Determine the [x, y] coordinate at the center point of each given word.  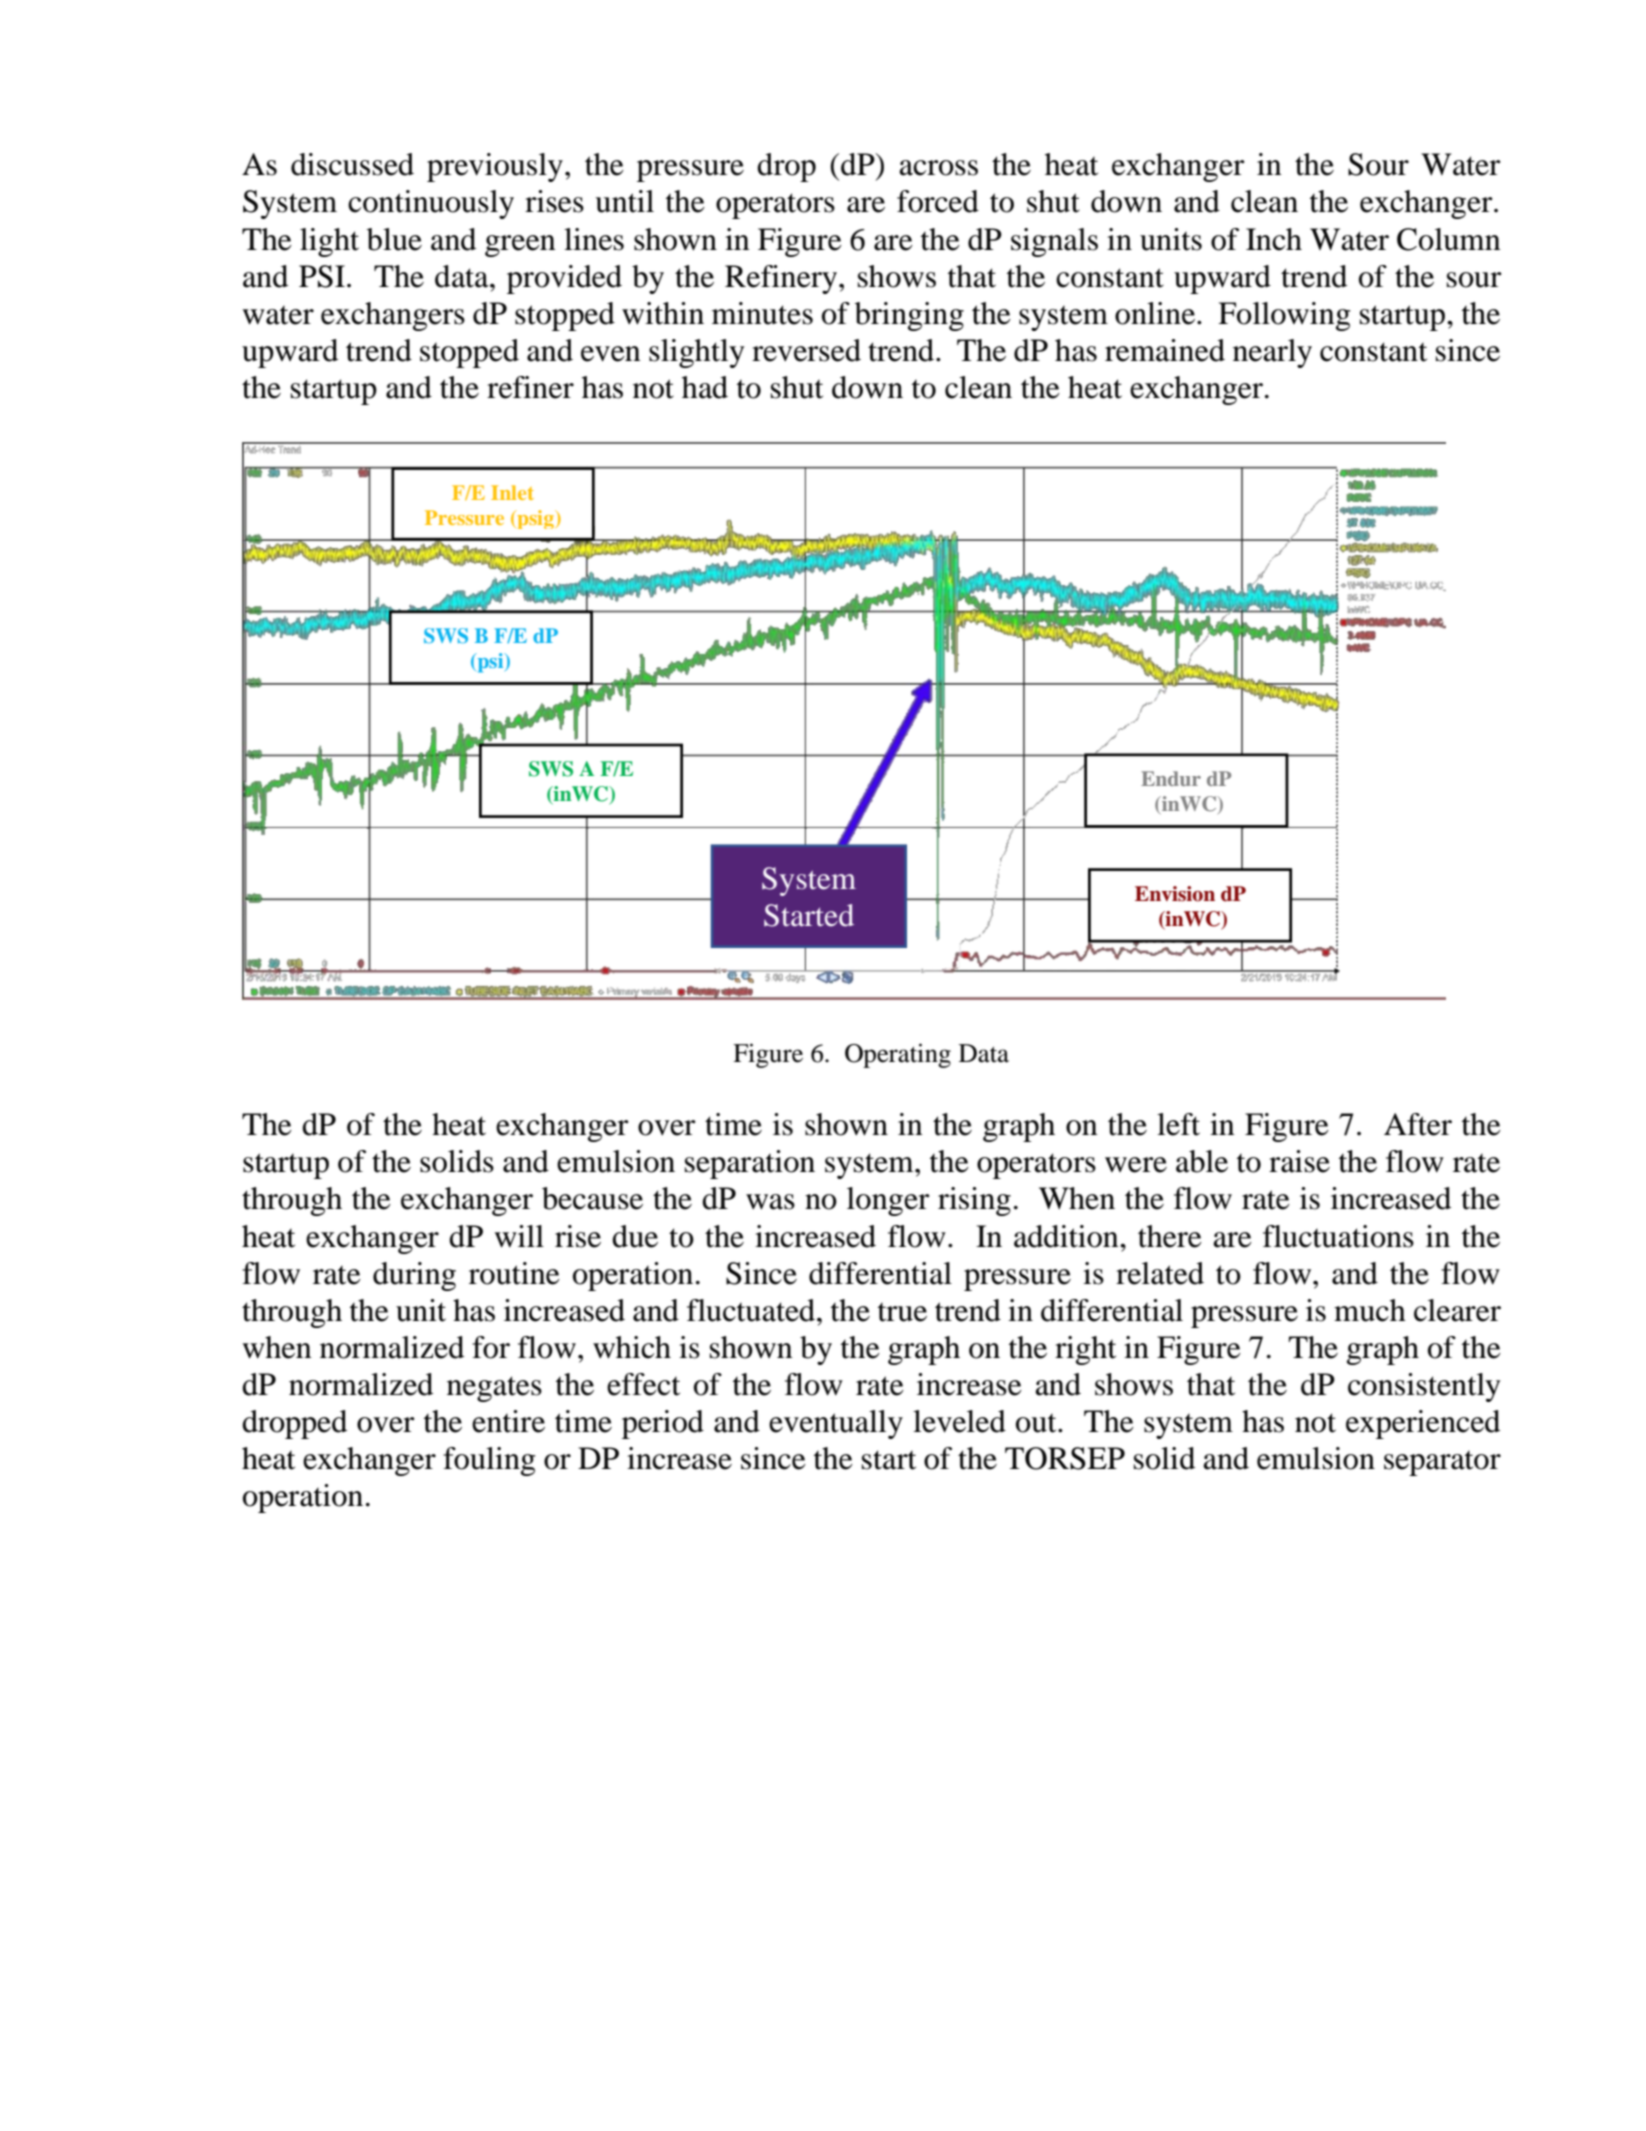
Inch [1274, 239]
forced [938, 201]
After [1418, 1124]
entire [508, 1421]
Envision [1175, 894]
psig [535, 519]
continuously [431, 204]
